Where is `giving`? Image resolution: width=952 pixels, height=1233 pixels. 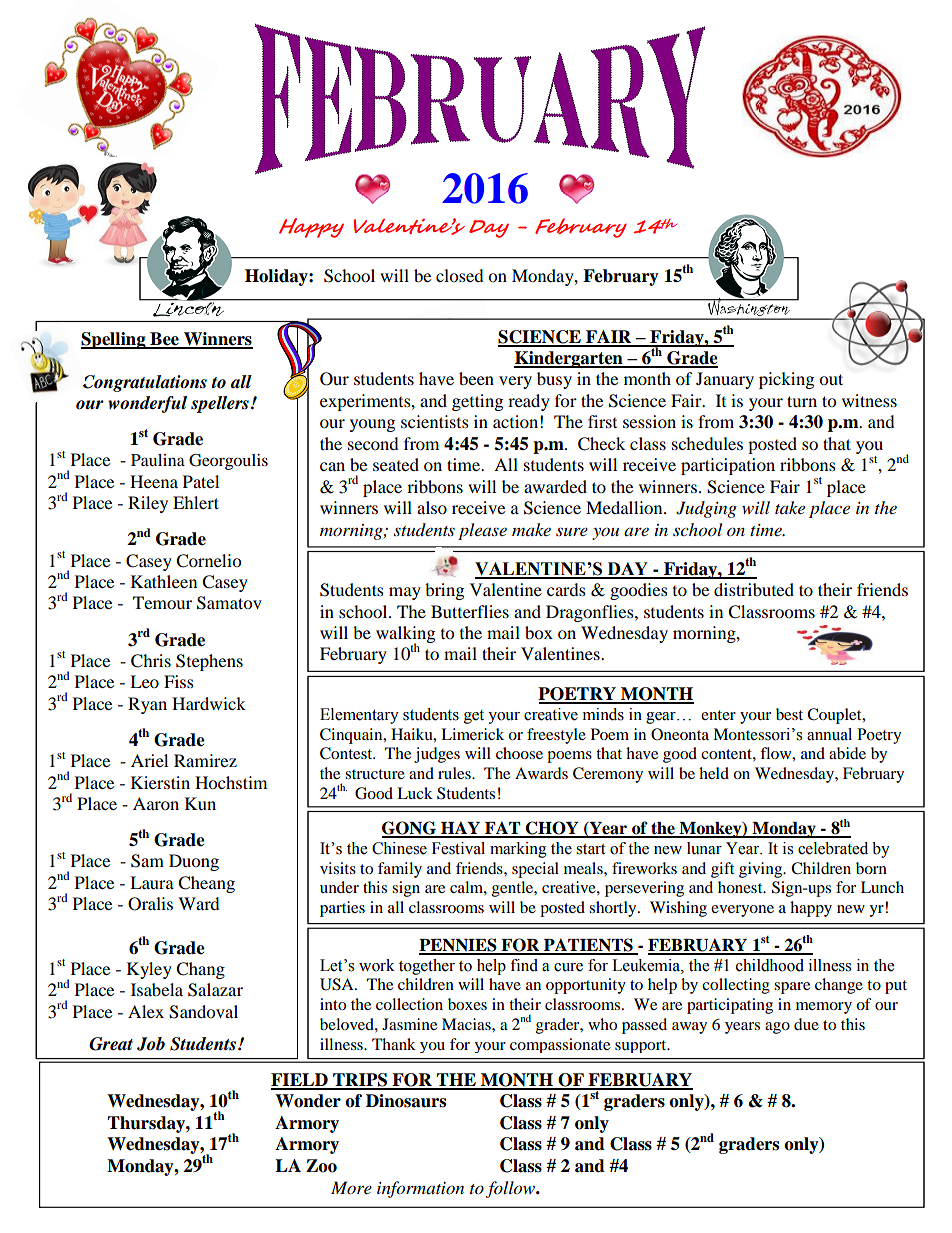 giving is located at coordinates (762, 870).
